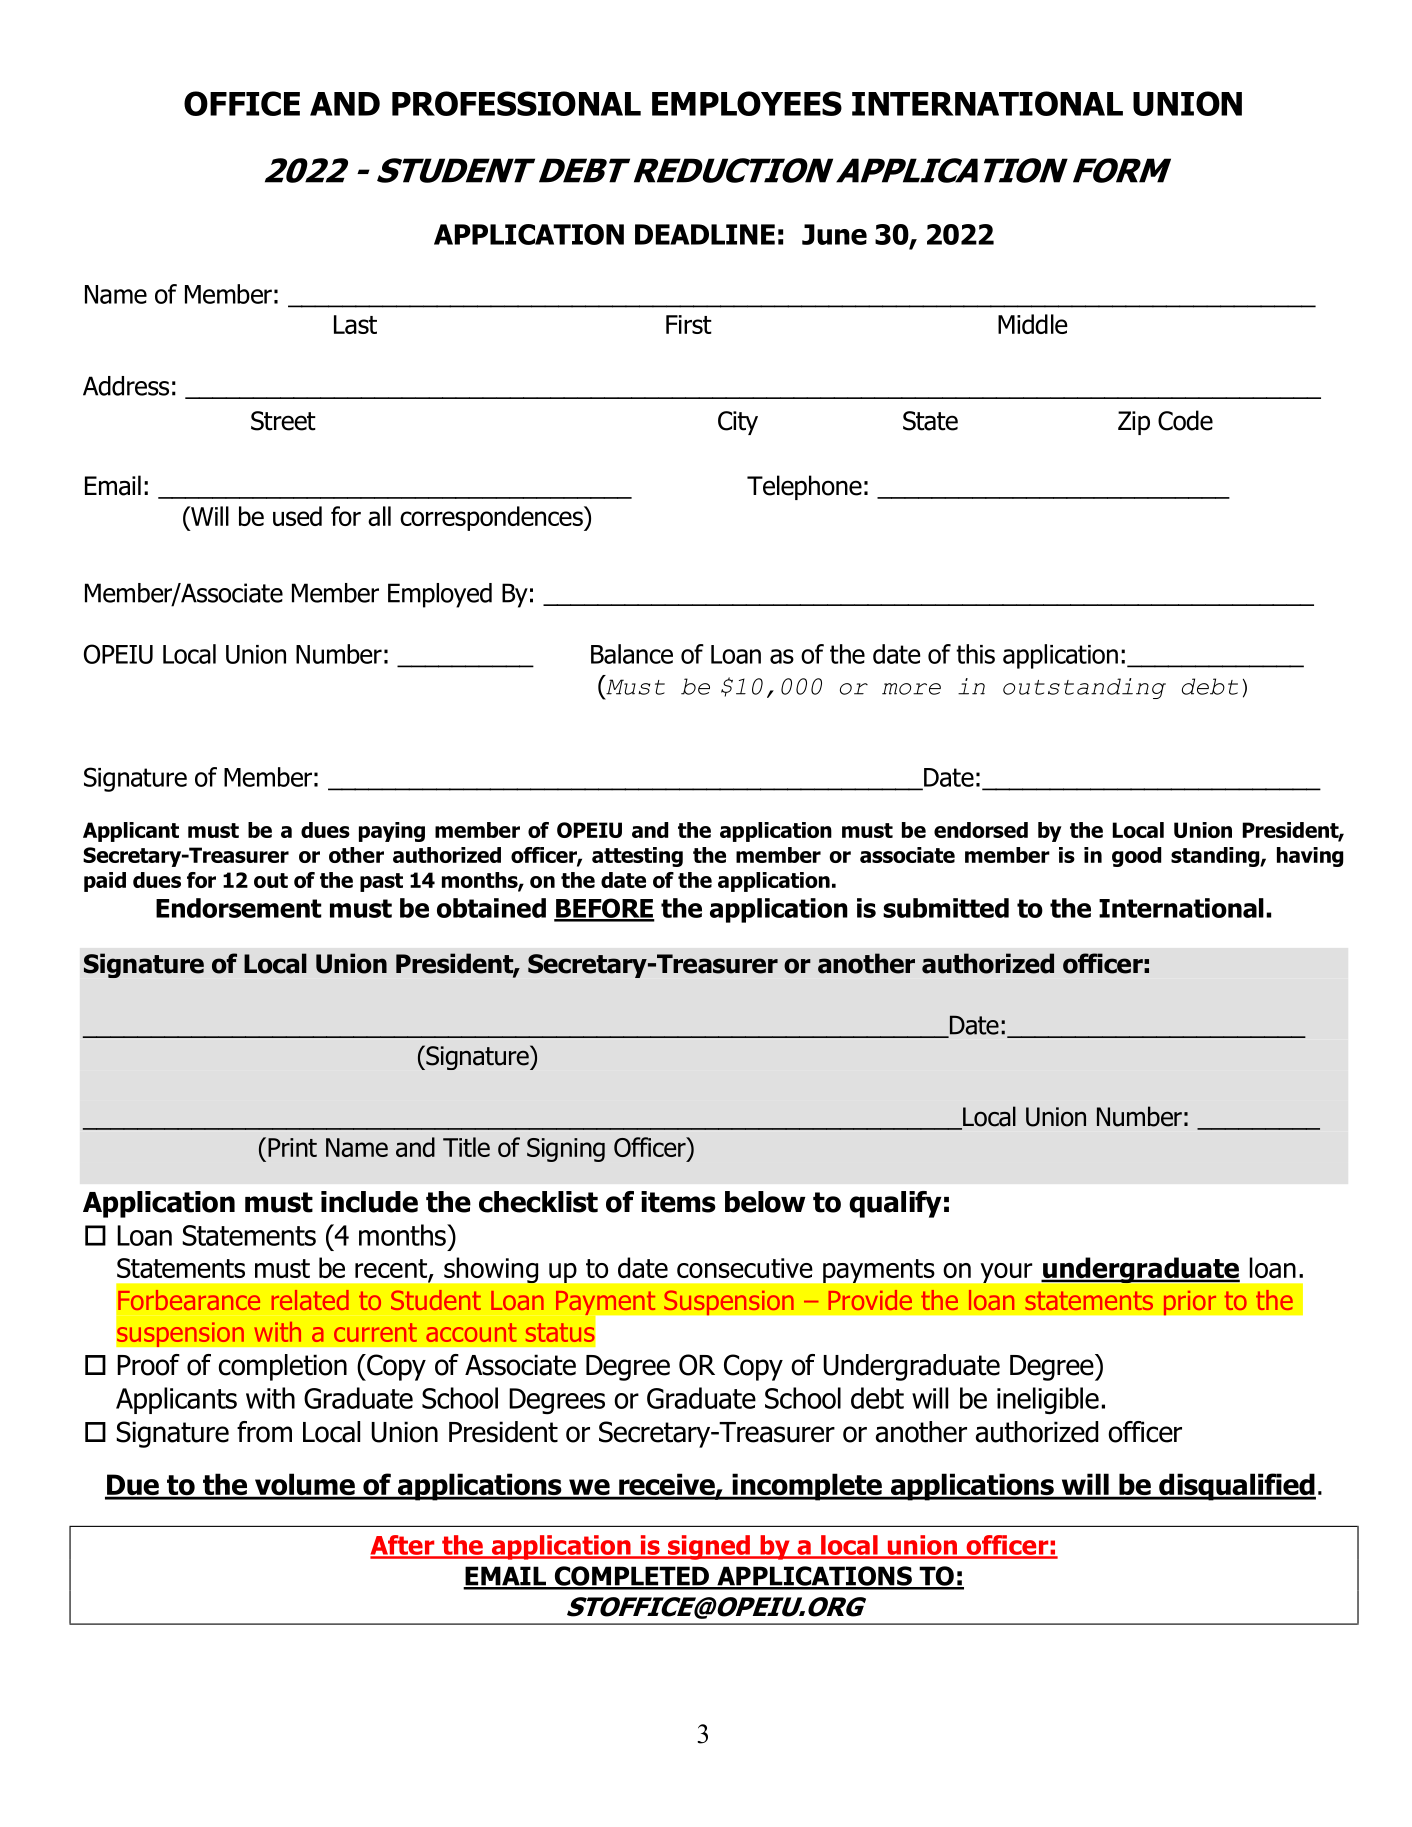 The image size is (1412, 1827). Describe the element at coordinates (804, 487) in the screenshot. I see `Telephone` at that location.
